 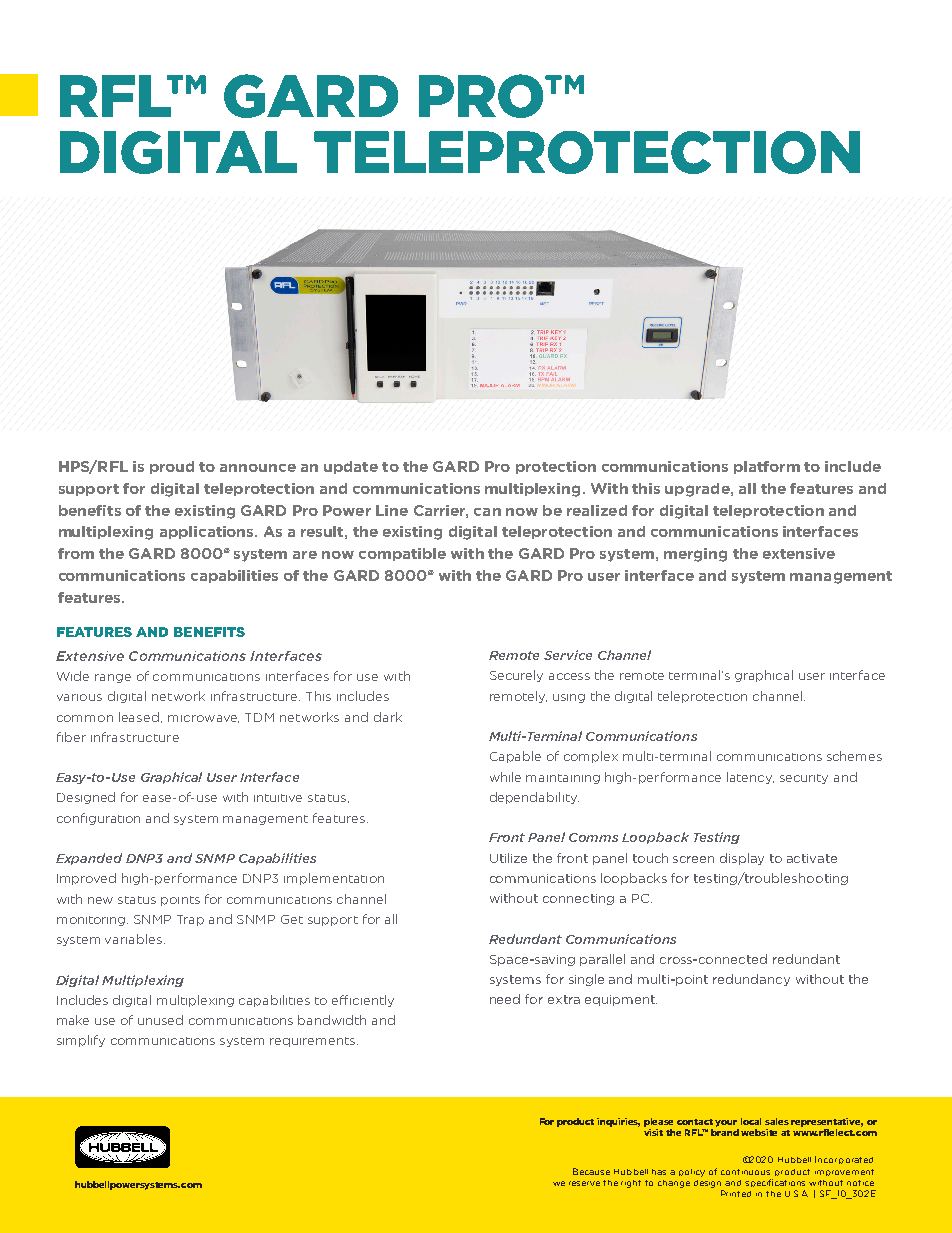 What do you see at coordinates (81, 1041) in the document?
I see `simplify` at bounding box center [81, 1041].
